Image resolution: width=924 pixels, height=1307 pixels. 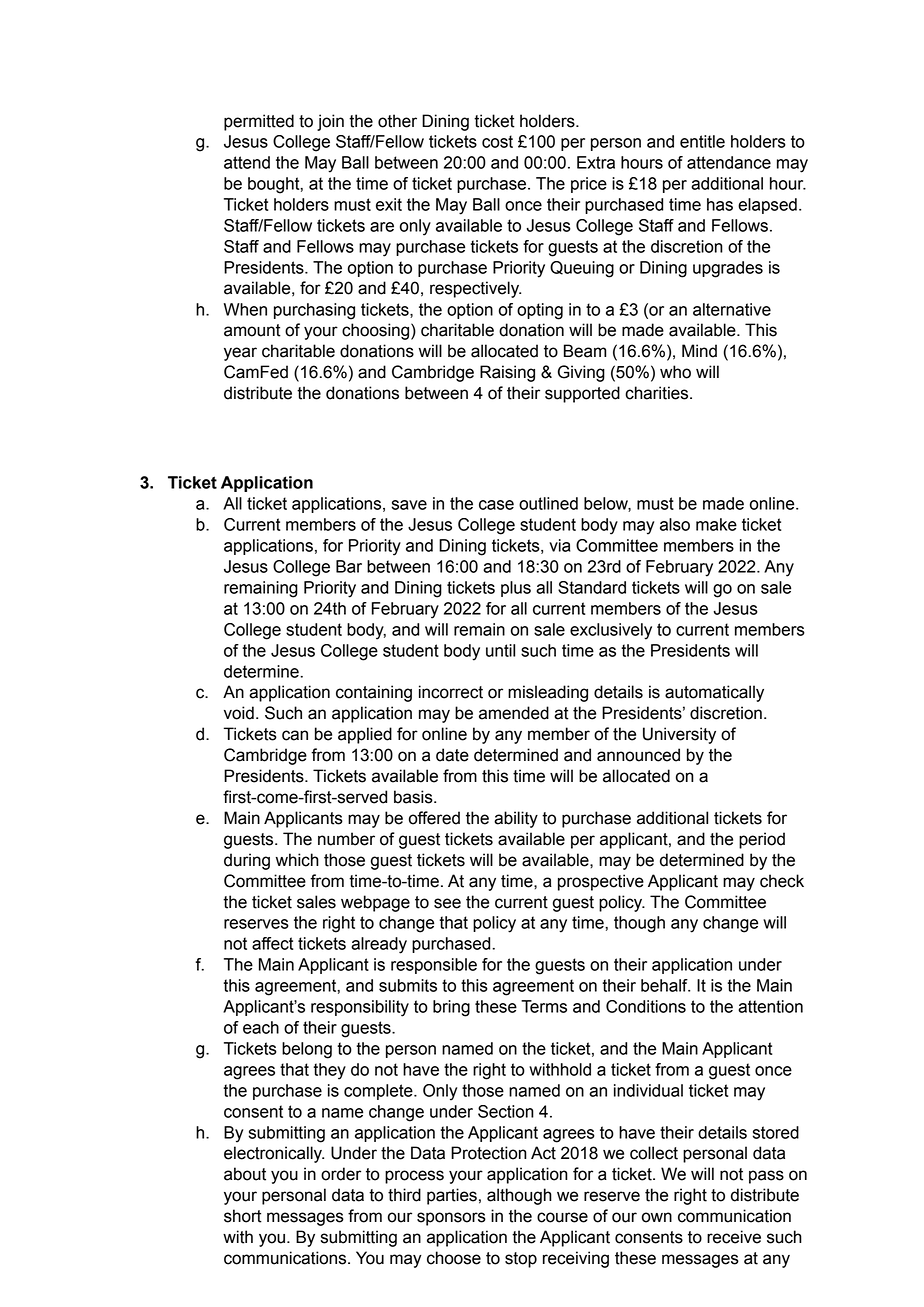 What do you see at coordinates (714, 693) in the screenshot?
I see `automatically` at bounding box center [714, 693].
